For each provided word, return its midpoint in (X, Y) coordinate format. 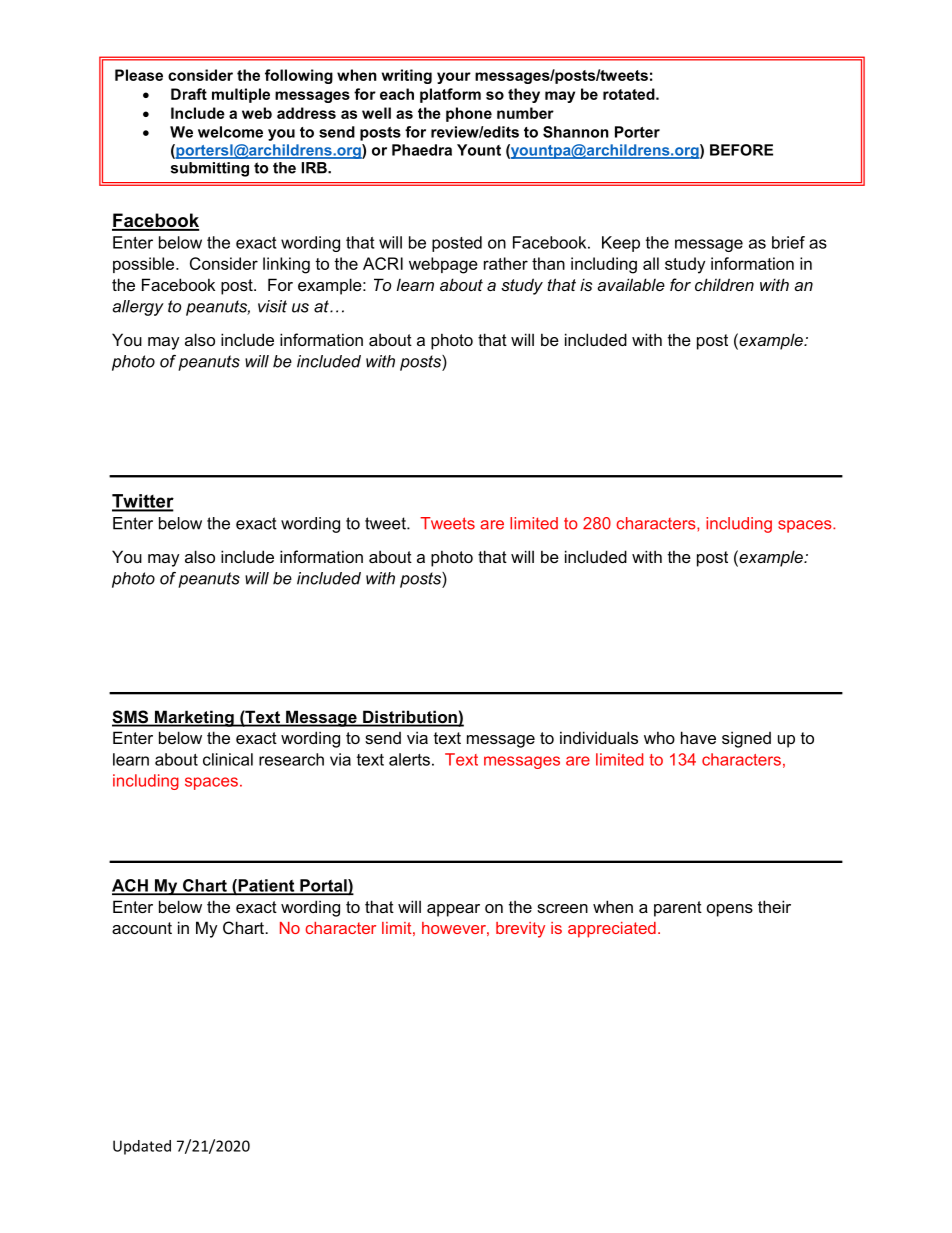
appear (453, 910)
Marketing (194, 718)
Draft (189, 94)
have (698, 737)
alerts (409, 759)
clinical (228, 759)
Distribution (410, 718)
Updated (142, 1147)
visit (272, 306)
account (142, 928)
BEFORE (741, 150)
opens (730, 910)
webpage (443, 265)
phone (469, 114)
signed (746, 739)
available (631, 284)
